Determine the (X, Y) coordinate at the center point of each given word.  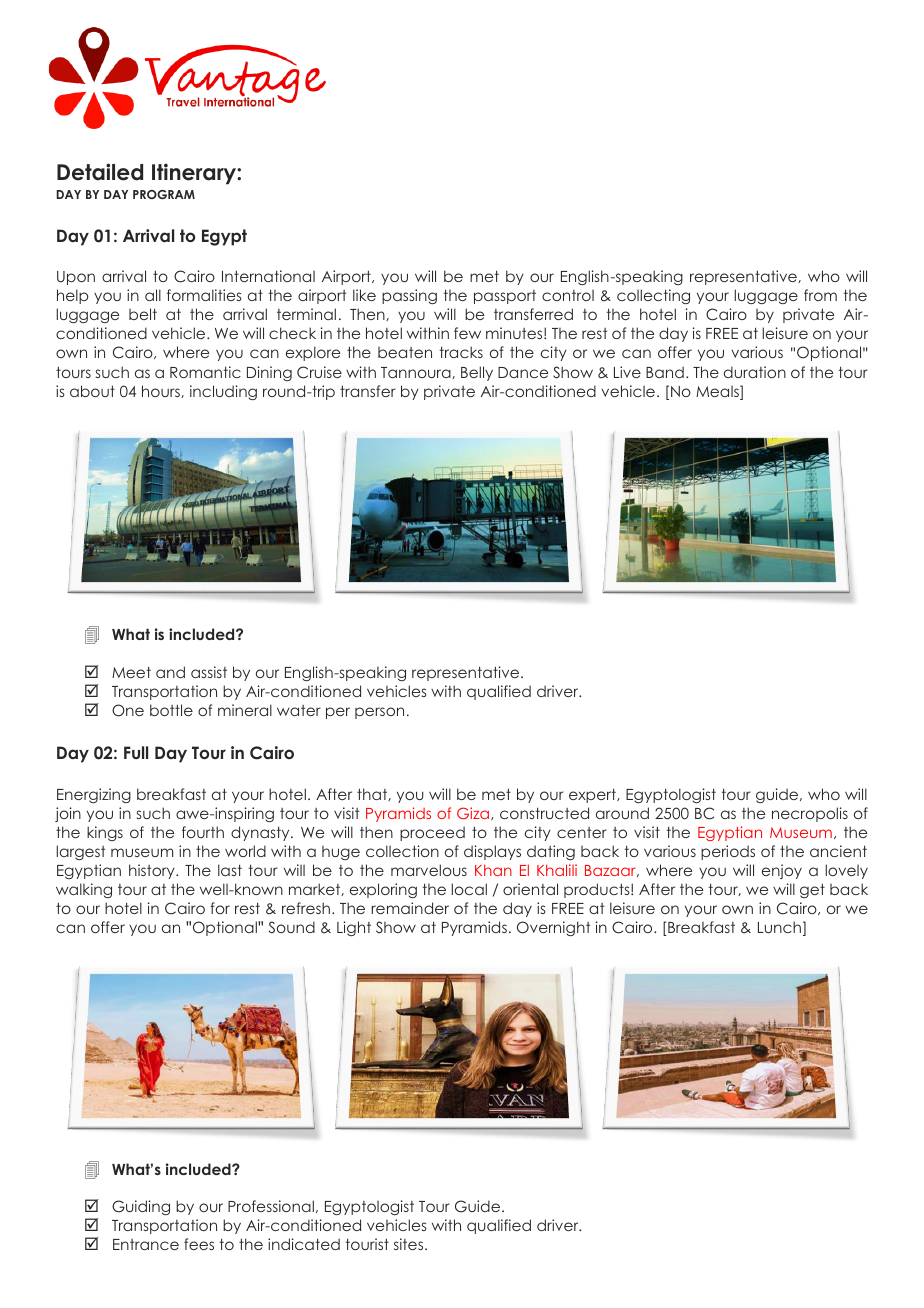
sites (410, 1244)
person (379, 713)
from (820, 295)
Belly (477, 373)
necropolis (810, 814)
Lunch (779, 927)
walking (84, 890)
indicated (304, 1244)
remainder (410, 908)
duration (755, 372)
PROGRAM (164, 194)
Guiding (141, 1207)
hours (162, 391)
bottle (171, 710)
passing (409, 296)
